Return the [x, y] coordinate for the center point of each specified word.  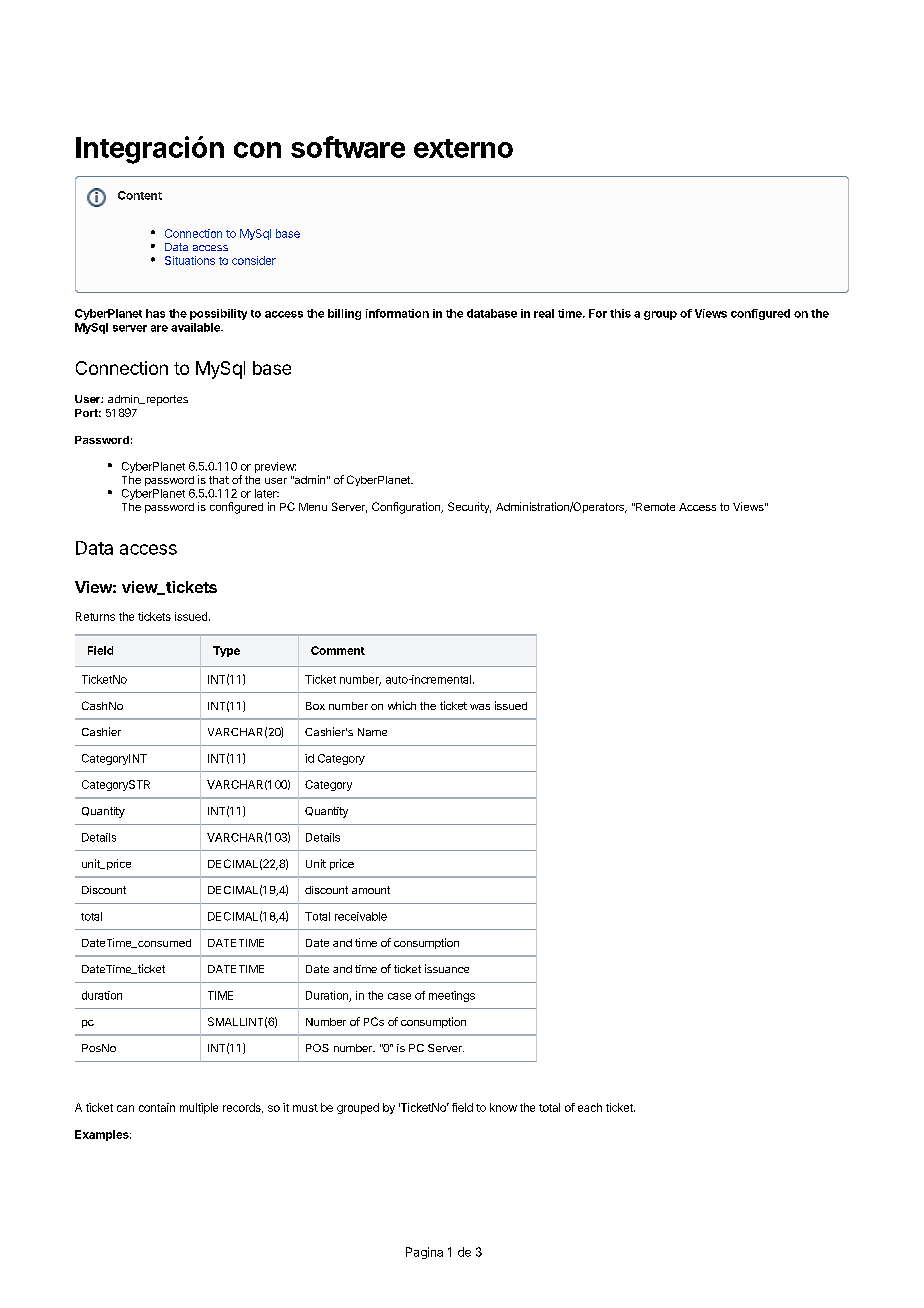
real [544, 313]
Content [140, 195]
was [480, 707]
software [348, 147]
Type [226, 651]
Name [372, 732]
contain [157, 1107]
